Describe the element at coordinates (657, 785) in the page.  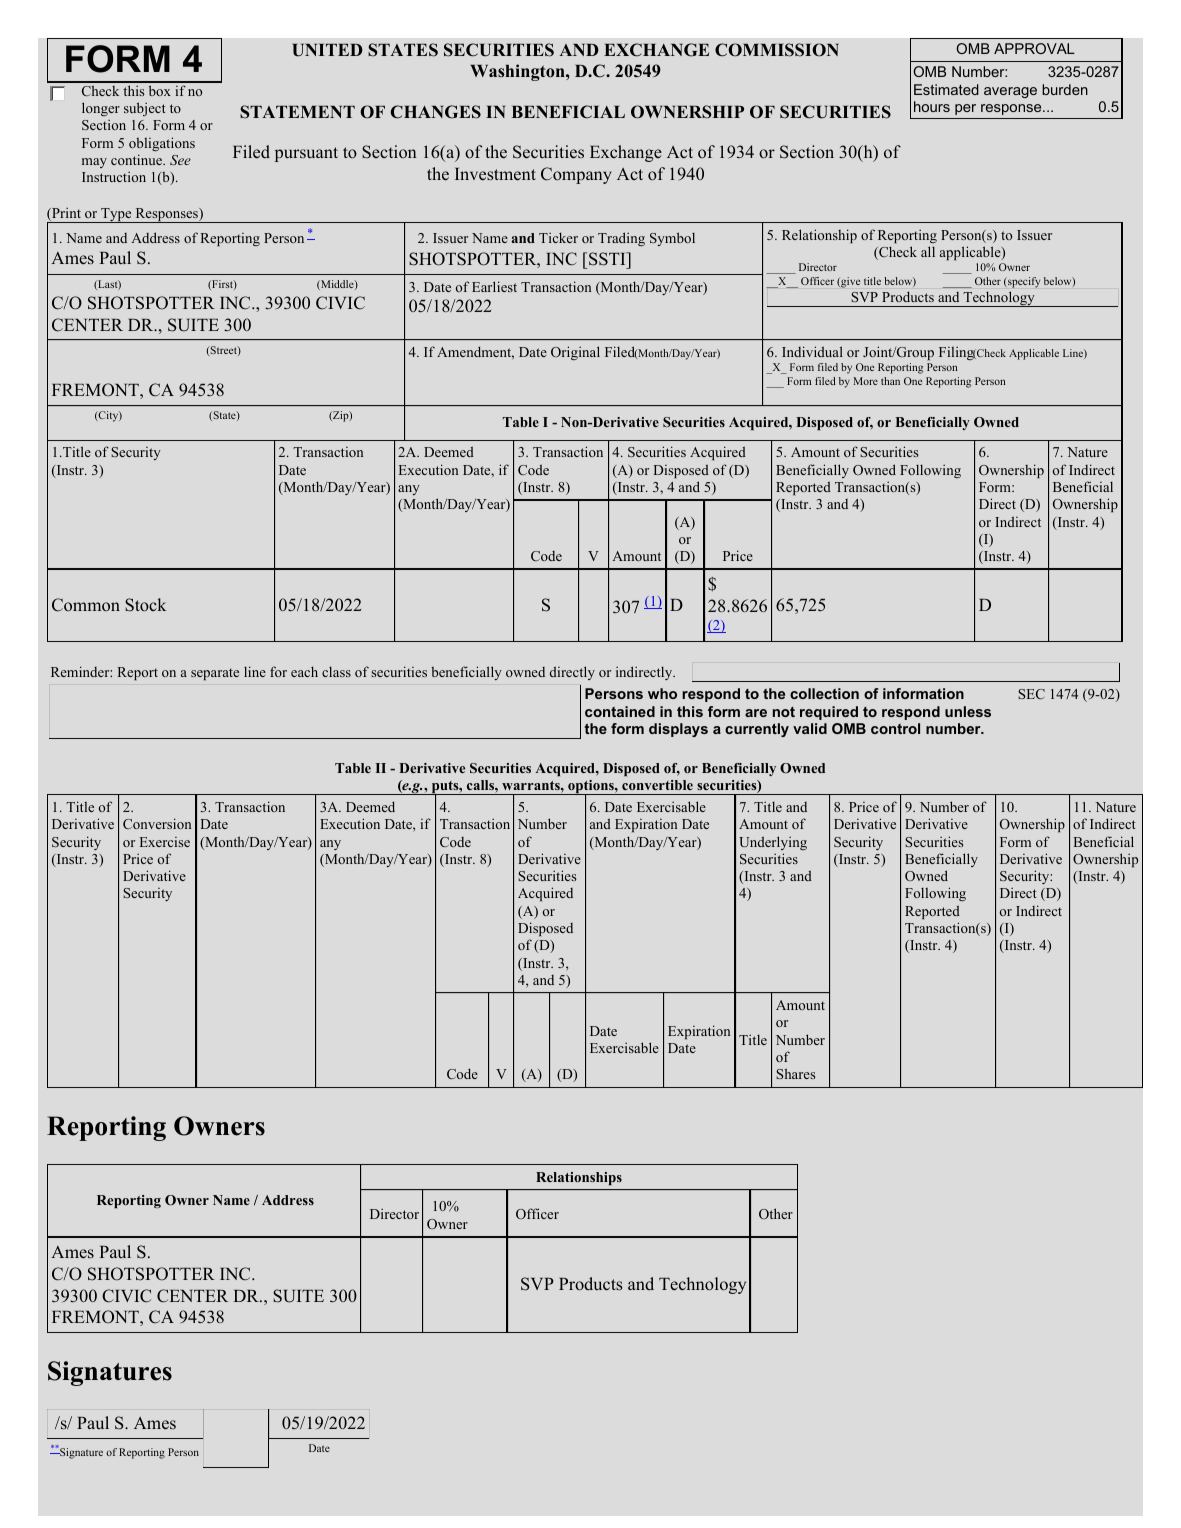
I see `convertible` at that location.
